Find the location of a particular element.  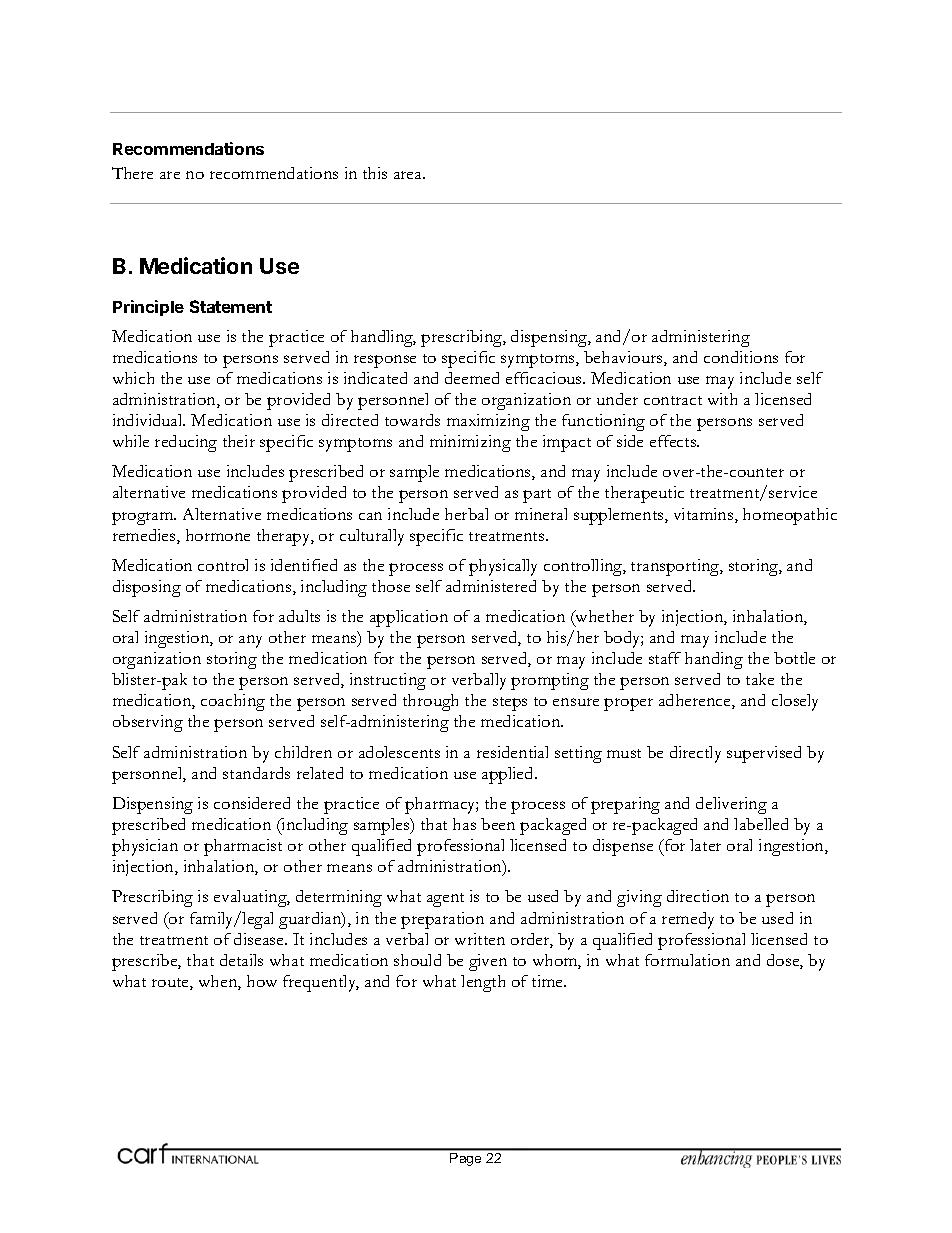

formulation is located at coordinates (687, 960).
